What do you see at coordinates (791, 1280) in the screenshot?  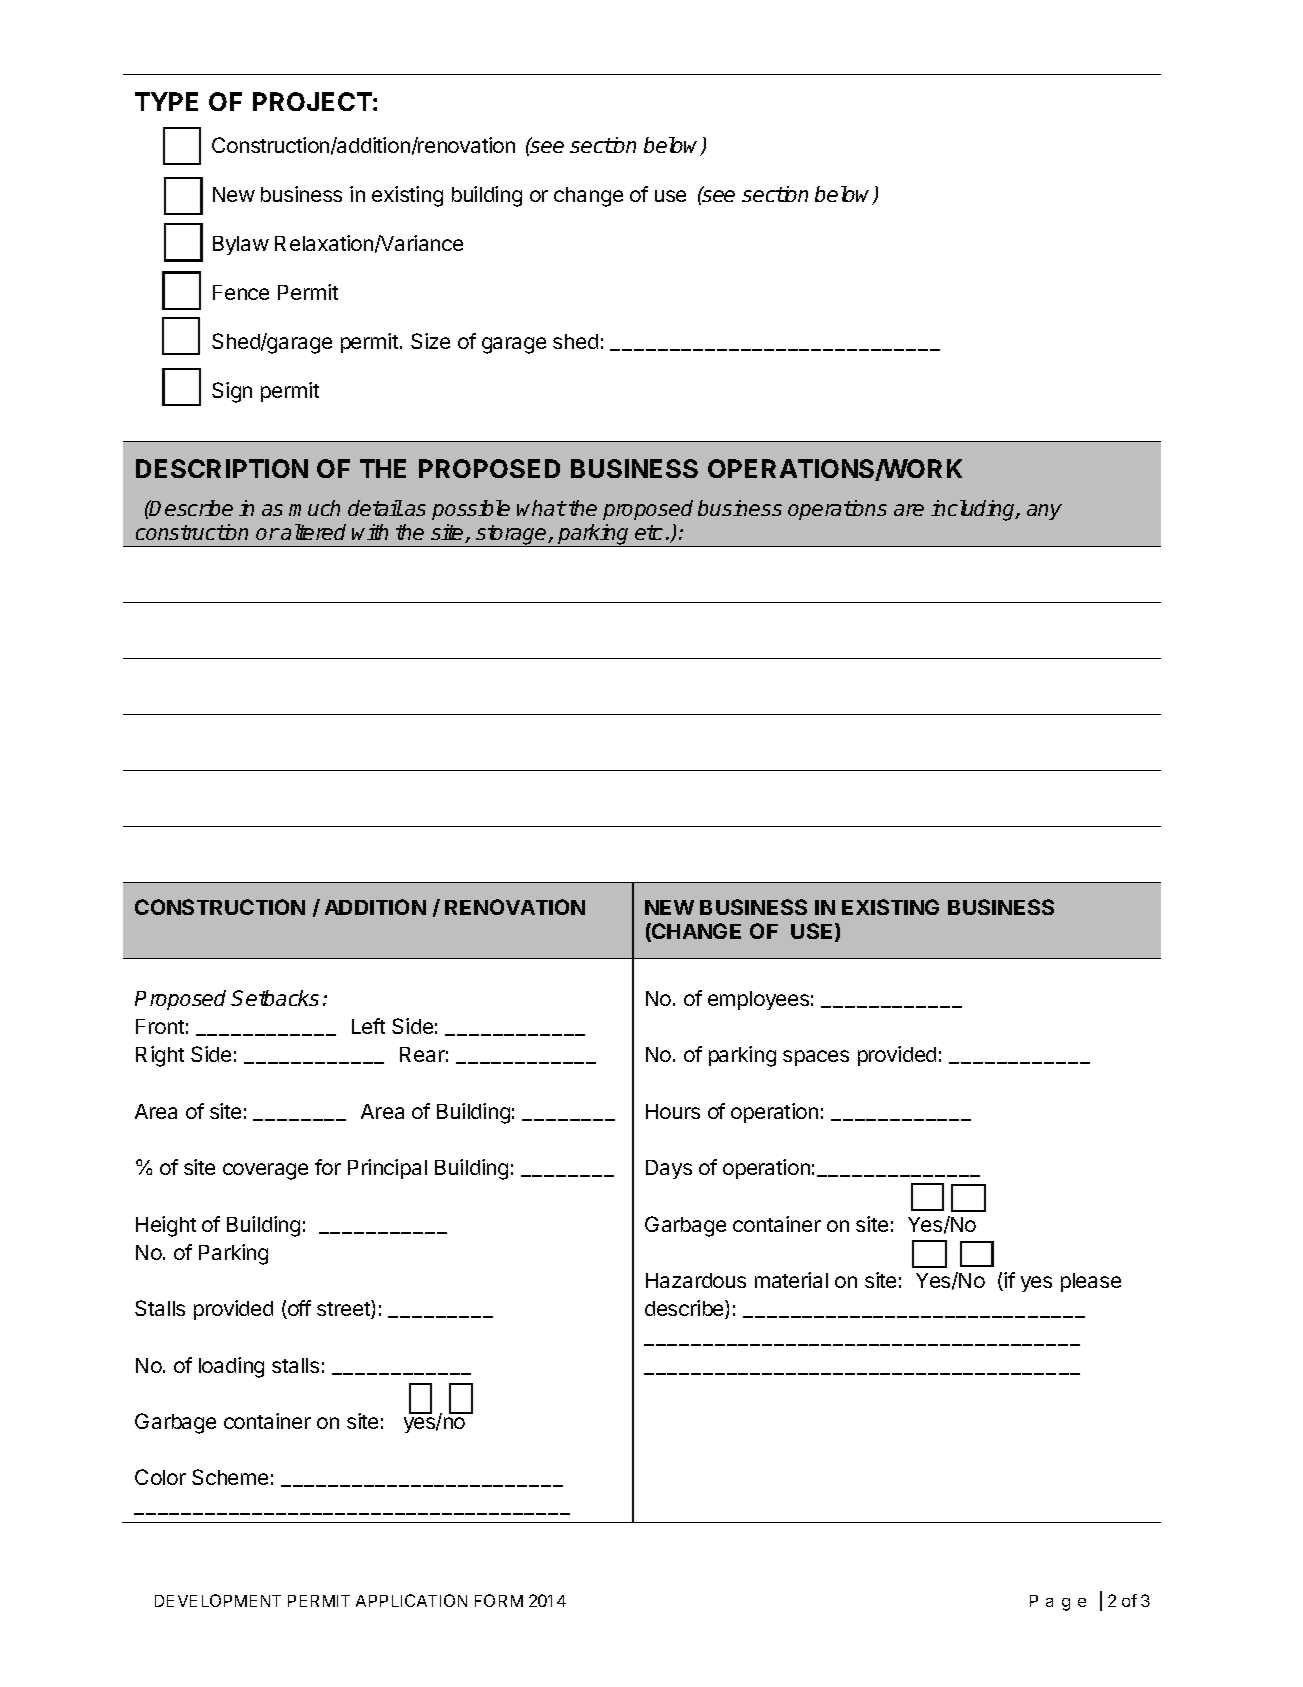 I see `material` at bounding box center [791, 1280].
